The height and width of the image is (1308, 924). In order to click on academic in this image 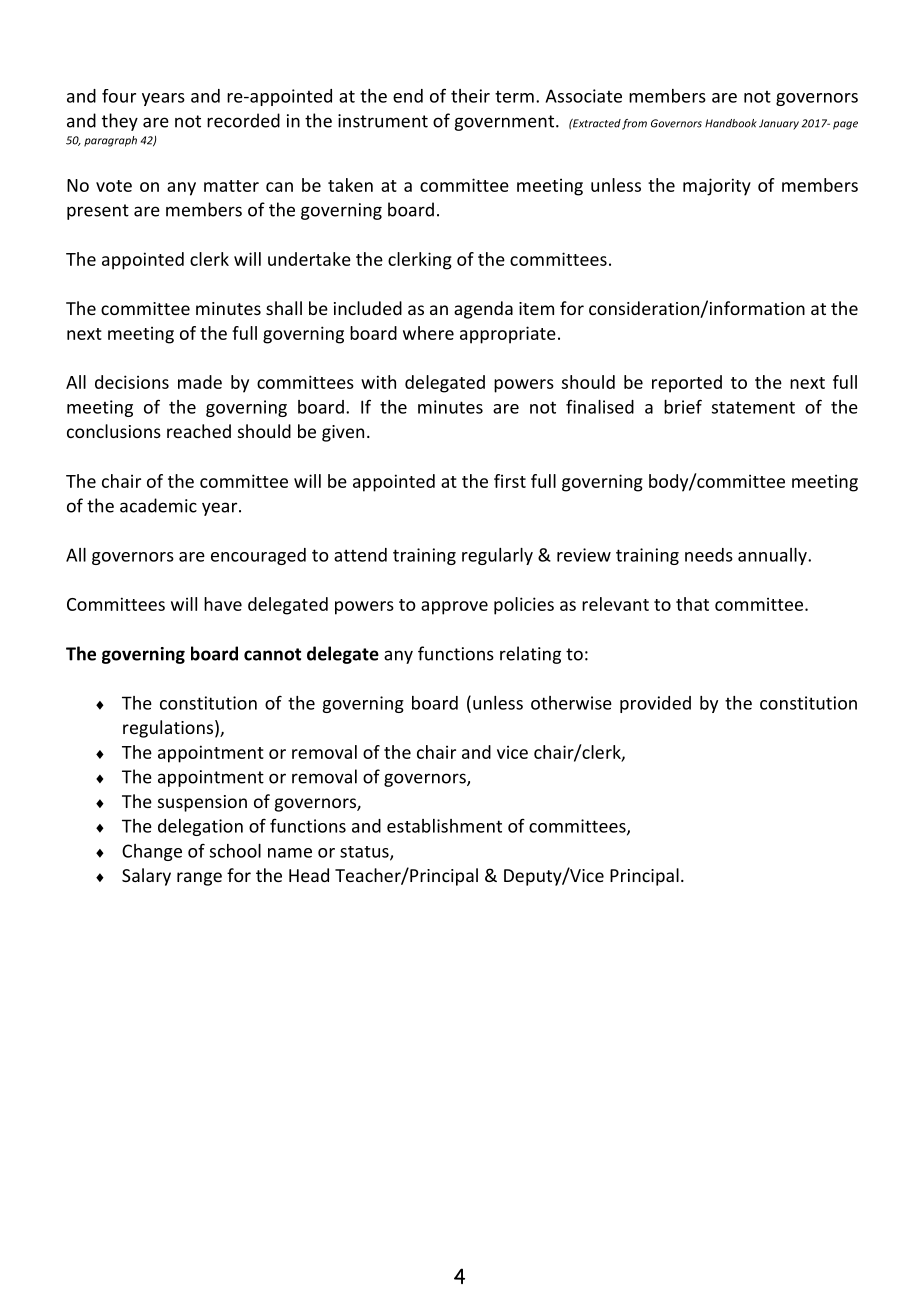, I will do `click(158, 505)`.
